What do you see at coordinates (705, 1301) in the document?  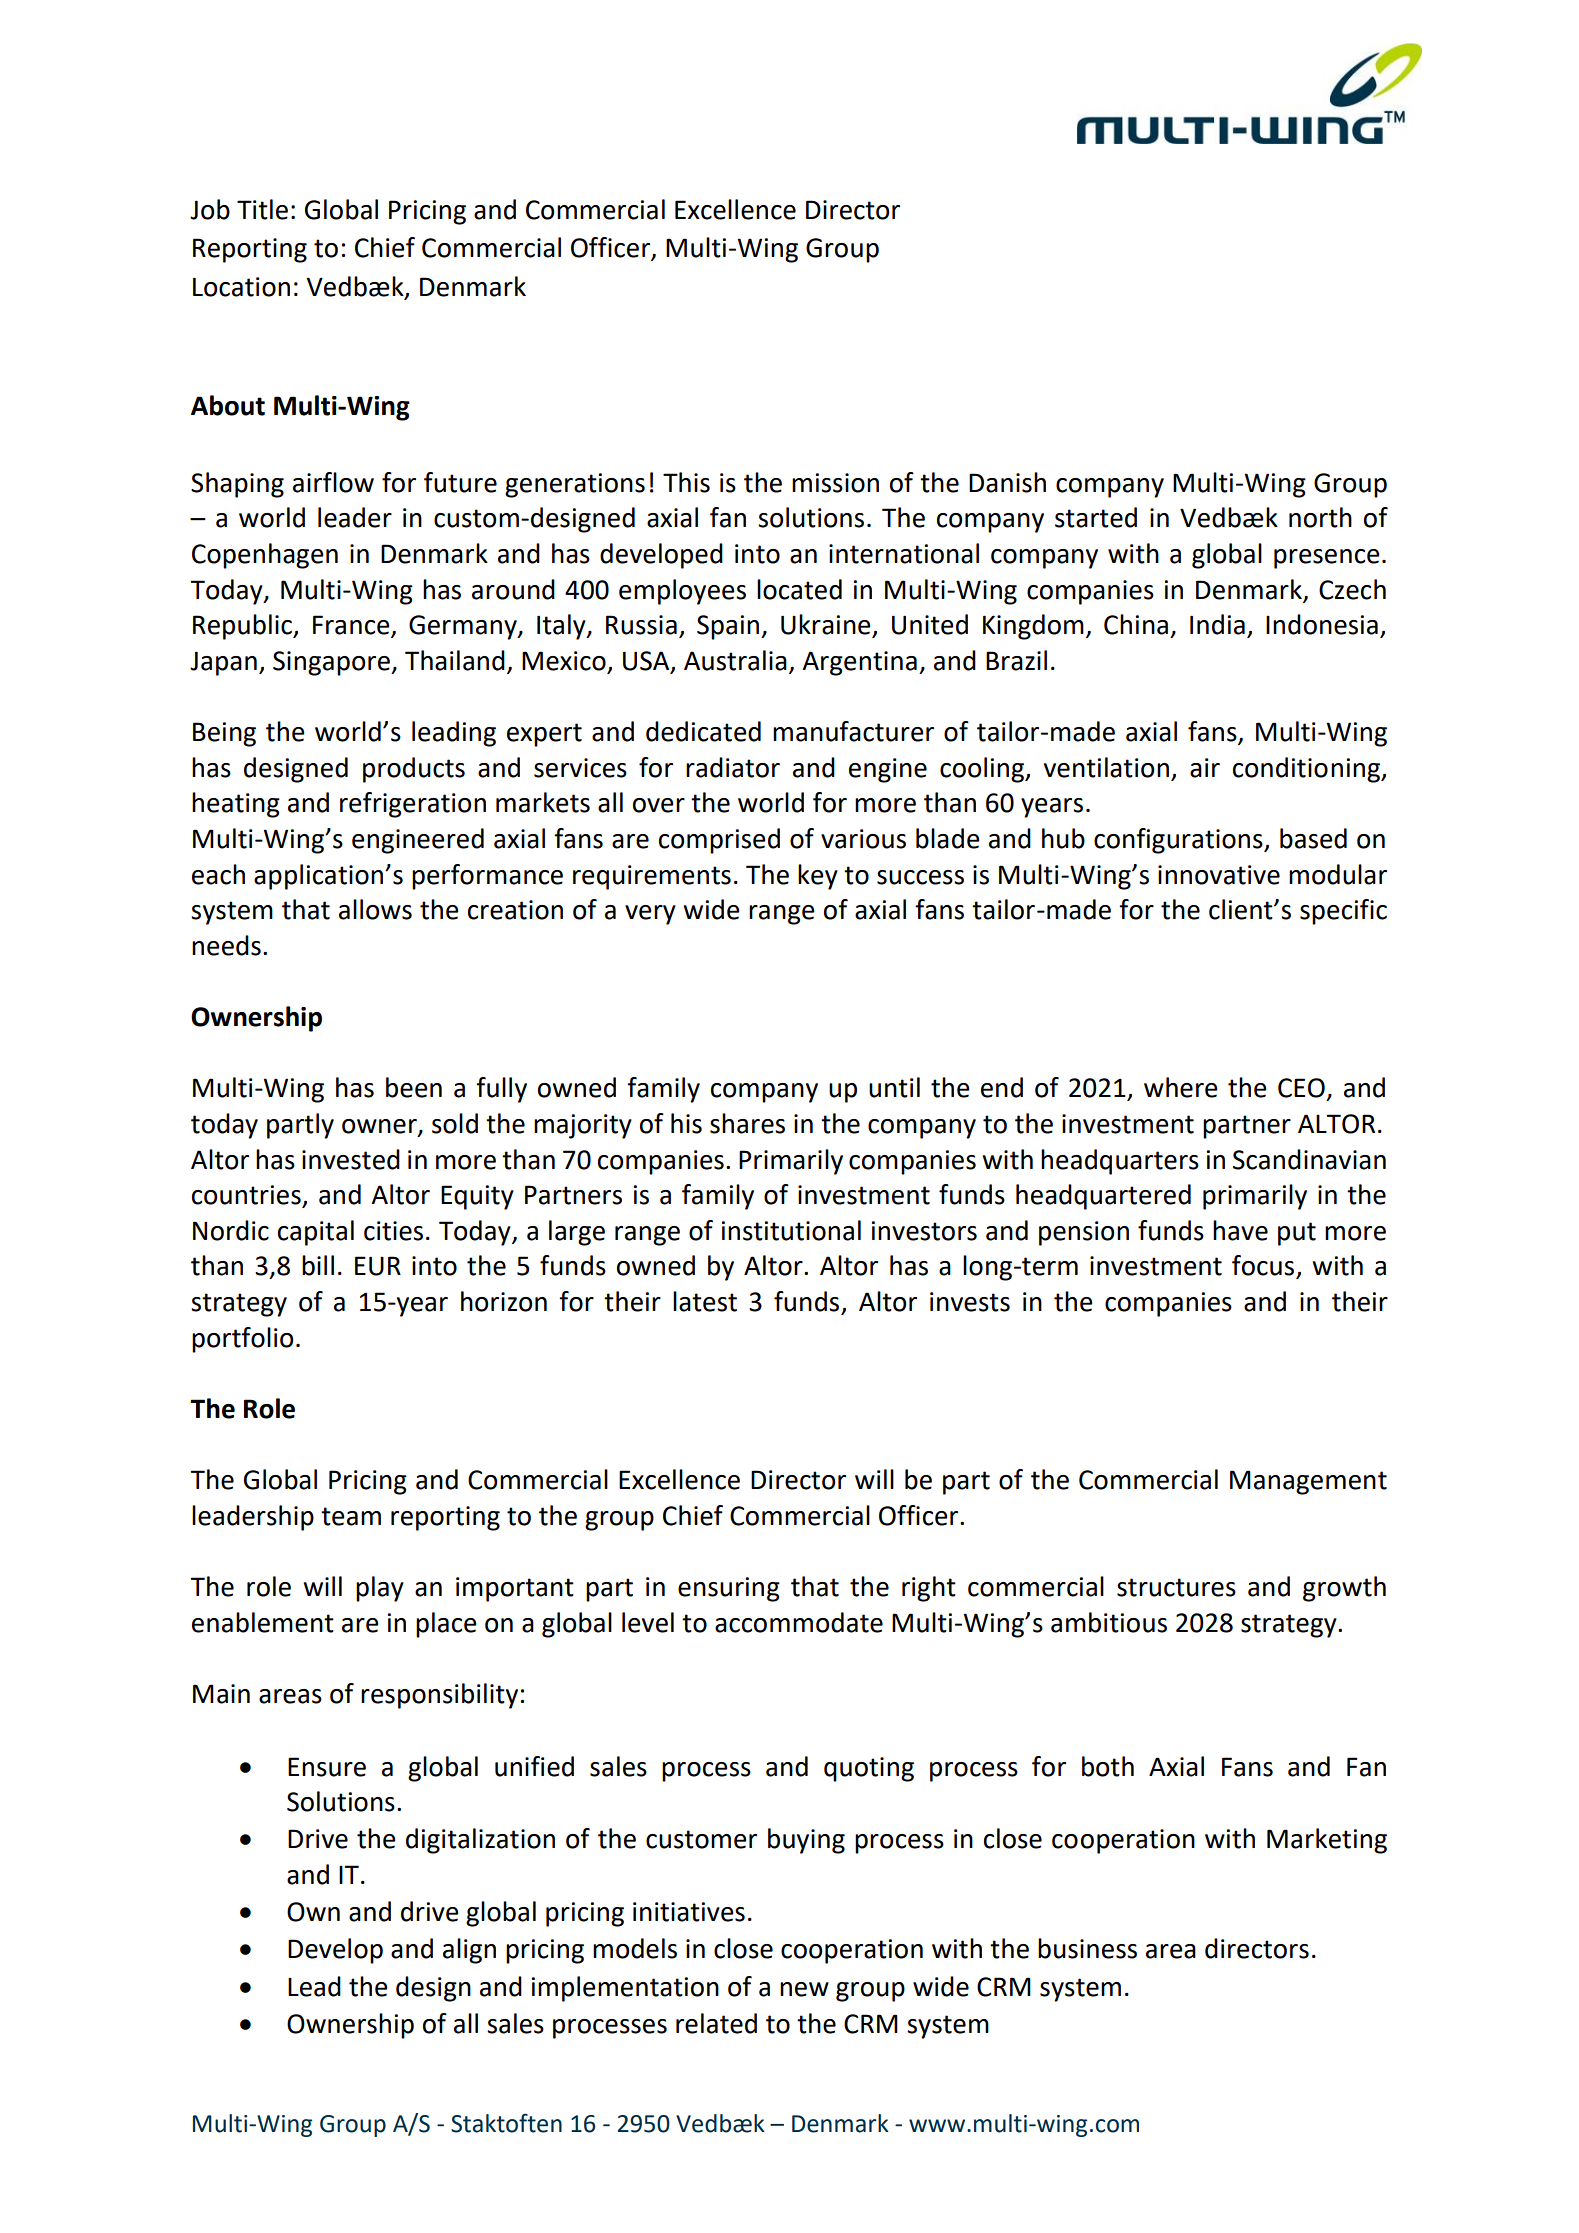 I see `latest` at bounding box center [705, 1301].
